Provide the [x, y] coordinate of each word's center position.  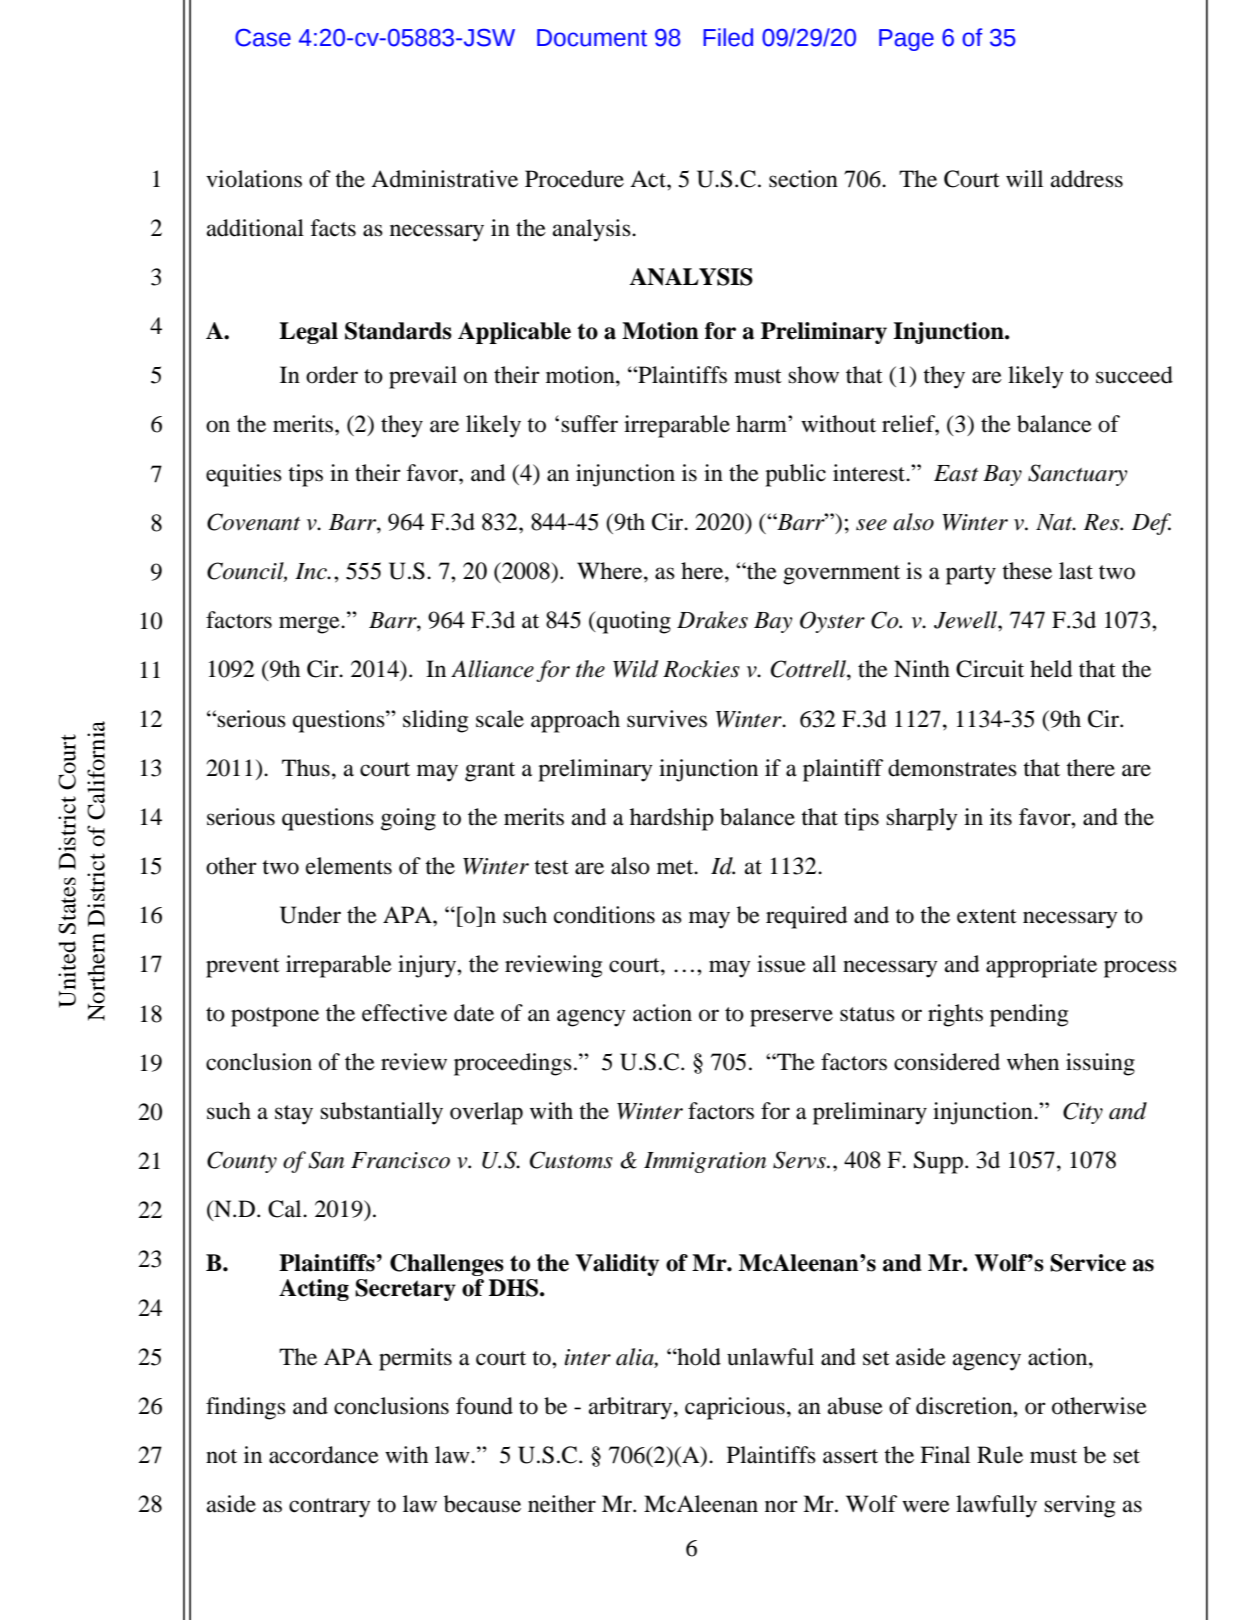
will [1024, 178]
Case [263, 38]
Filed [728, 37]
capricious [735, 1408]
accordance [324, 1455]
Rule [1000, 1455]
